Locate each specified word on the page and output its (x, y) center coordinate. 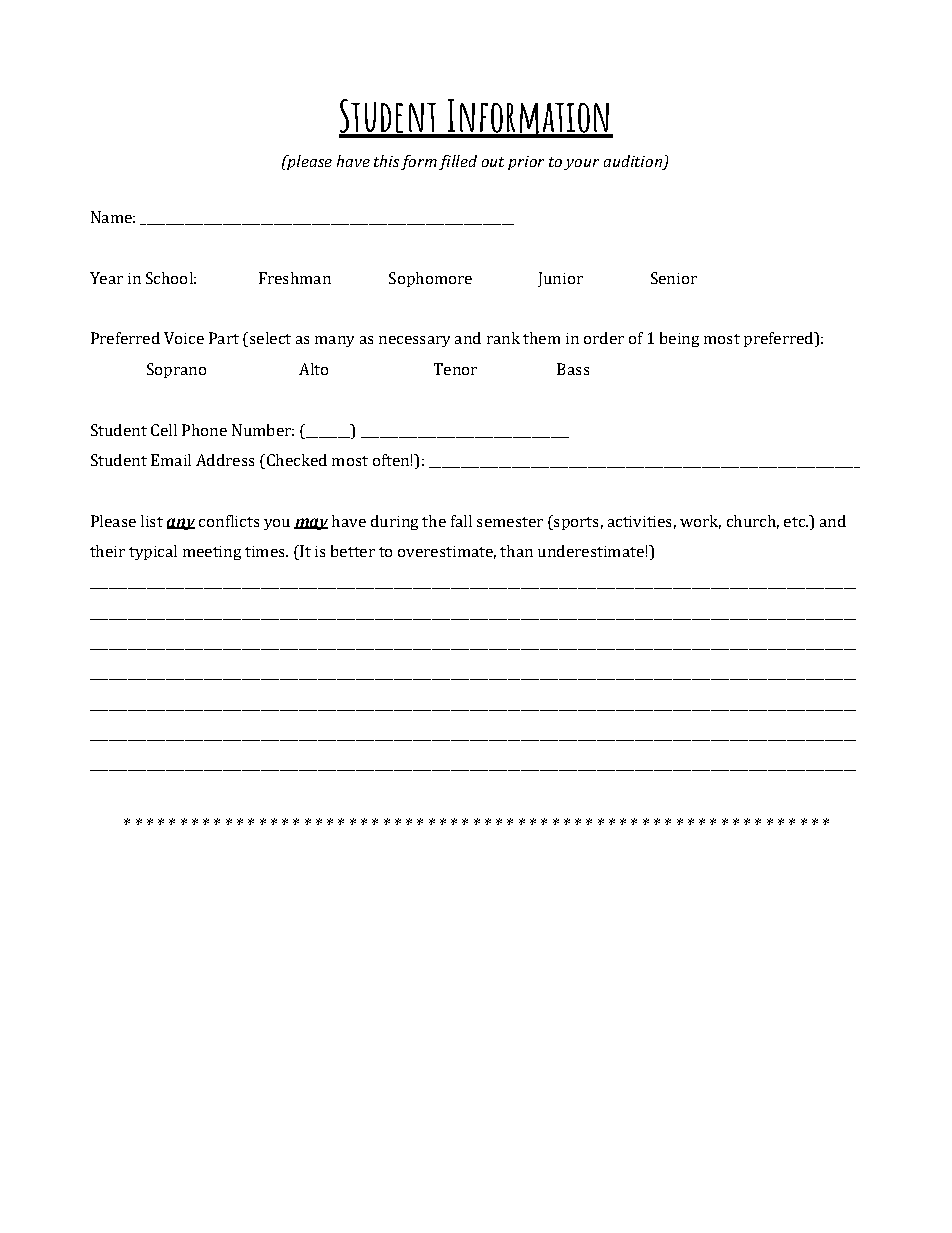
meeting (212, 553)
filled (458, 162)
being (679, 339)
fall (461, 521)
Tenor (455, 369)
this (386, 161)
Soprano (176, 370)
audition (634, 162)
